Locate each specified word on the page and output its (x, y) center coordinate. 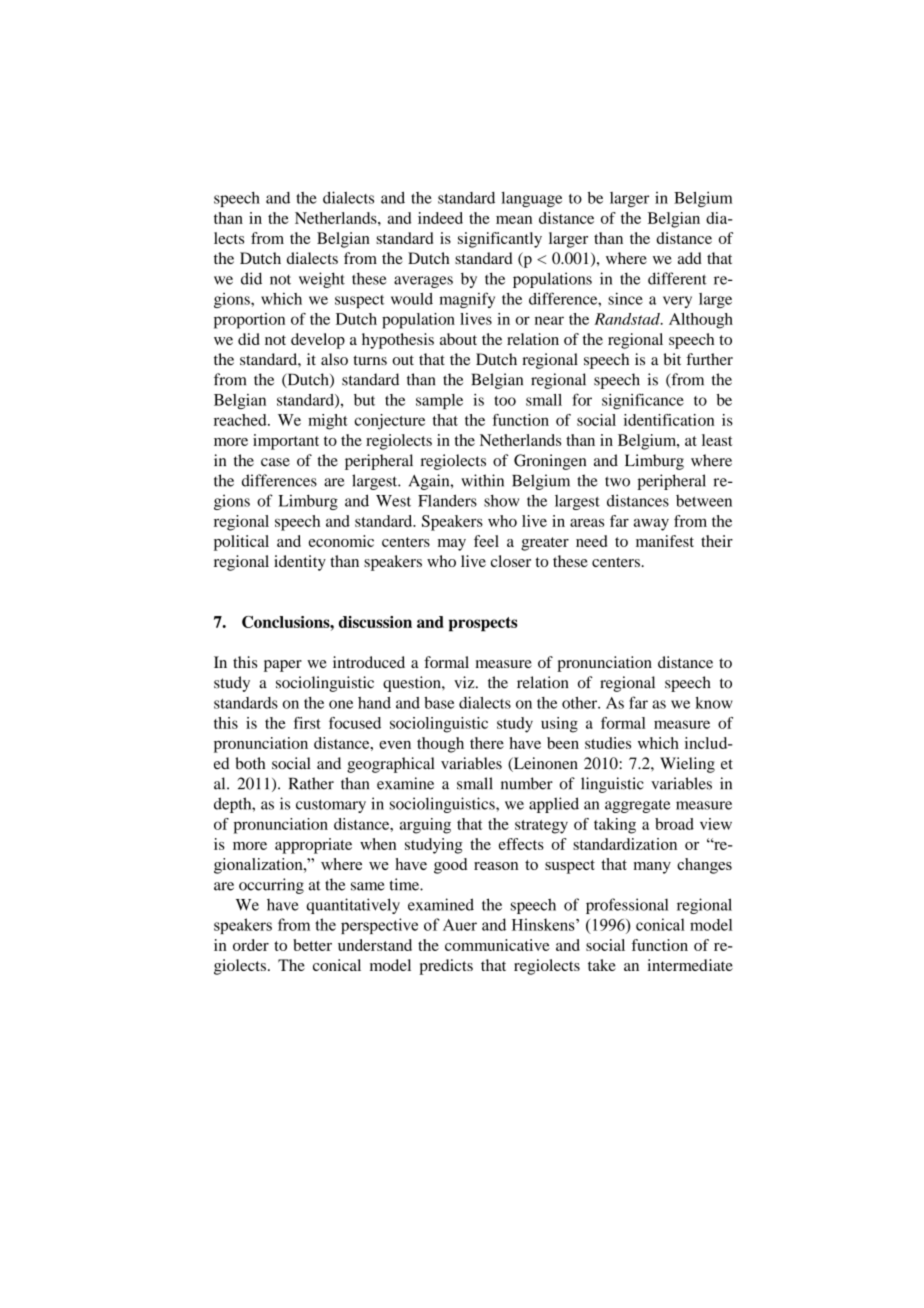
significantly (500, 240)
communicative (497, 945)
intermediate (690, 965)
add (690, 258)
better (312, 945)
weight (322, 280)
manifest (665, 541)
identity (300, 563)
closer (511, 561)
